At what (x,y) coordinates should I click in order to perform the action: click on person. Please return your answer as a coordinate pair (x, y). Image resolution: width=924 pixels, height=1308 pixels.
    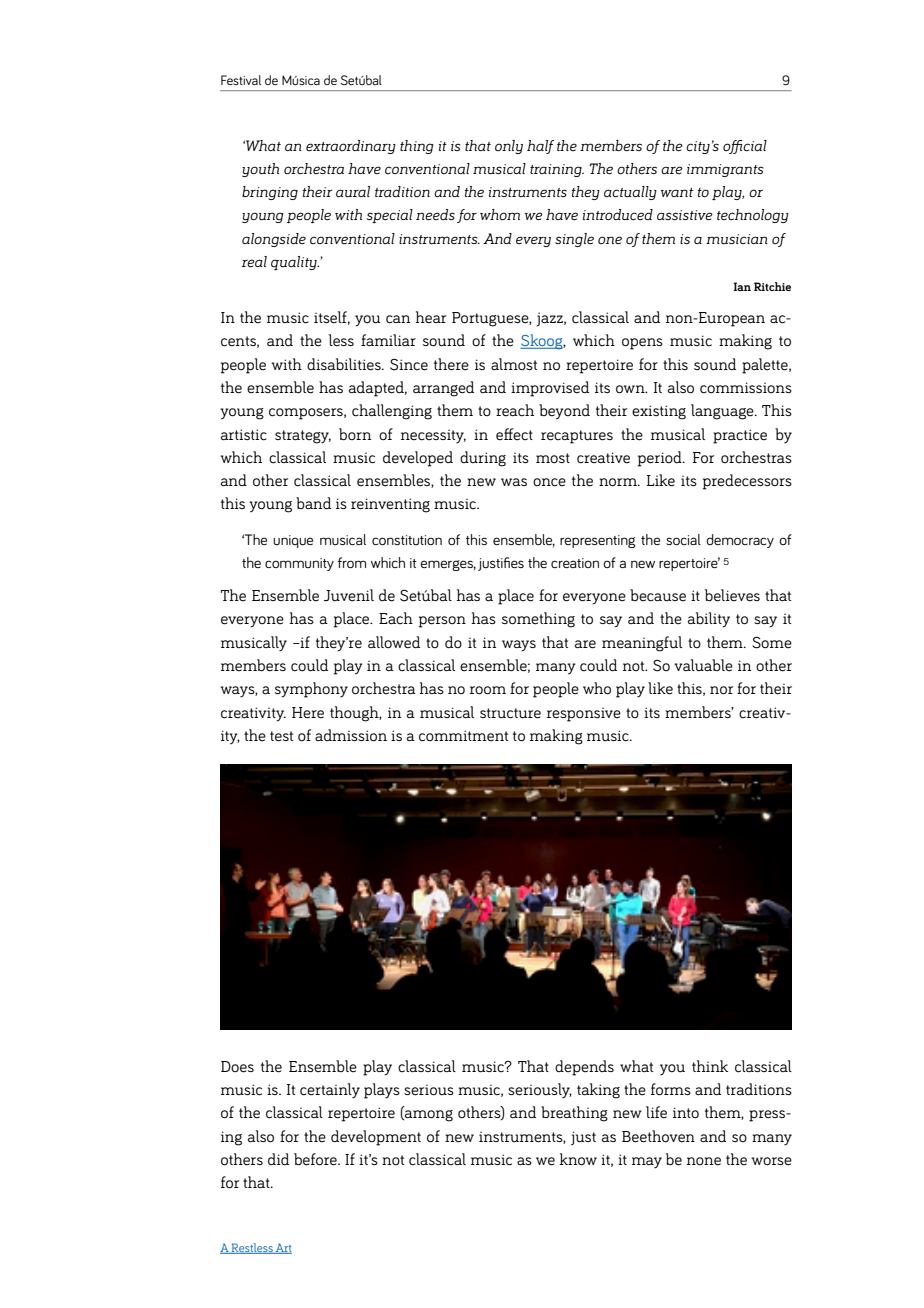
    Looking at the image, I should click on (442, 622).
